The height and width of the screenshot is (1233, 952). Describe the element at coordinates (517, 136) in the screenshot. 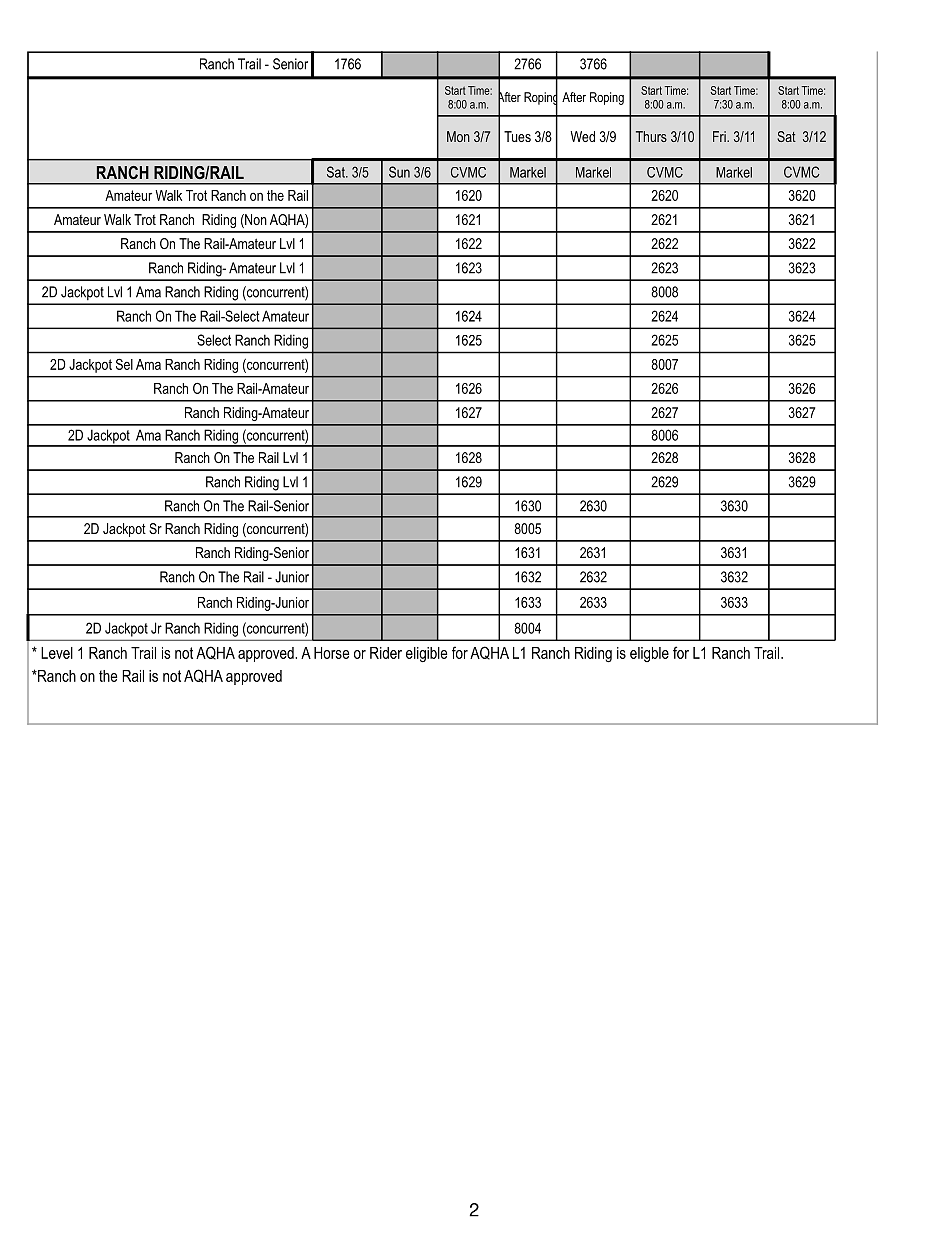

I see `Tues` at that location.
